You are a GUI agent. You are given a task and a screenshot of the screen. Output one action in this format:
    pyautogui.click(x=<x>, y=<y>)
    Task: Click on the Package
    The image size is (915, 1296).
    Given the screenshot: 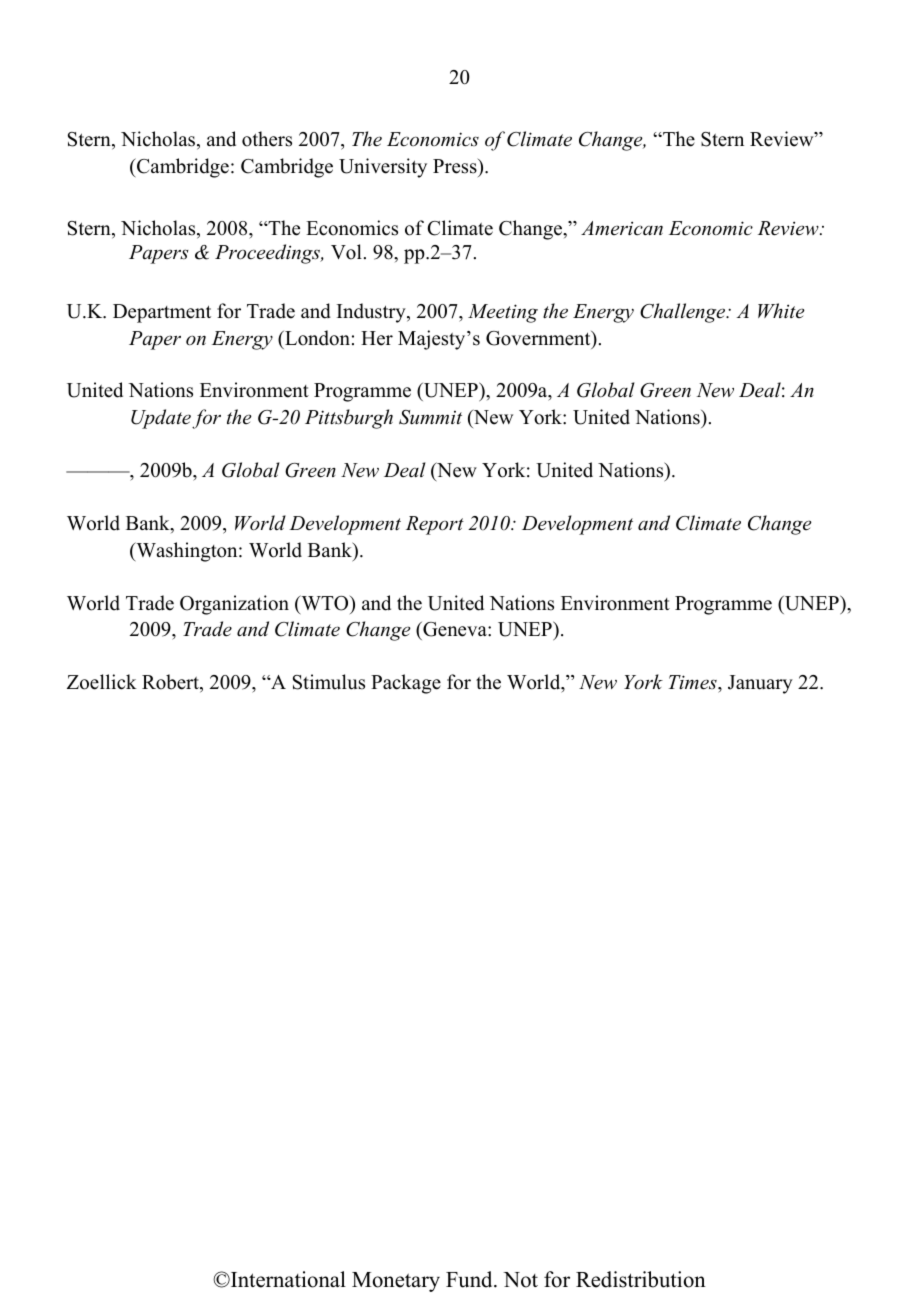 What is the action you would take?
    pyautogui.click(x=406, y=684)
